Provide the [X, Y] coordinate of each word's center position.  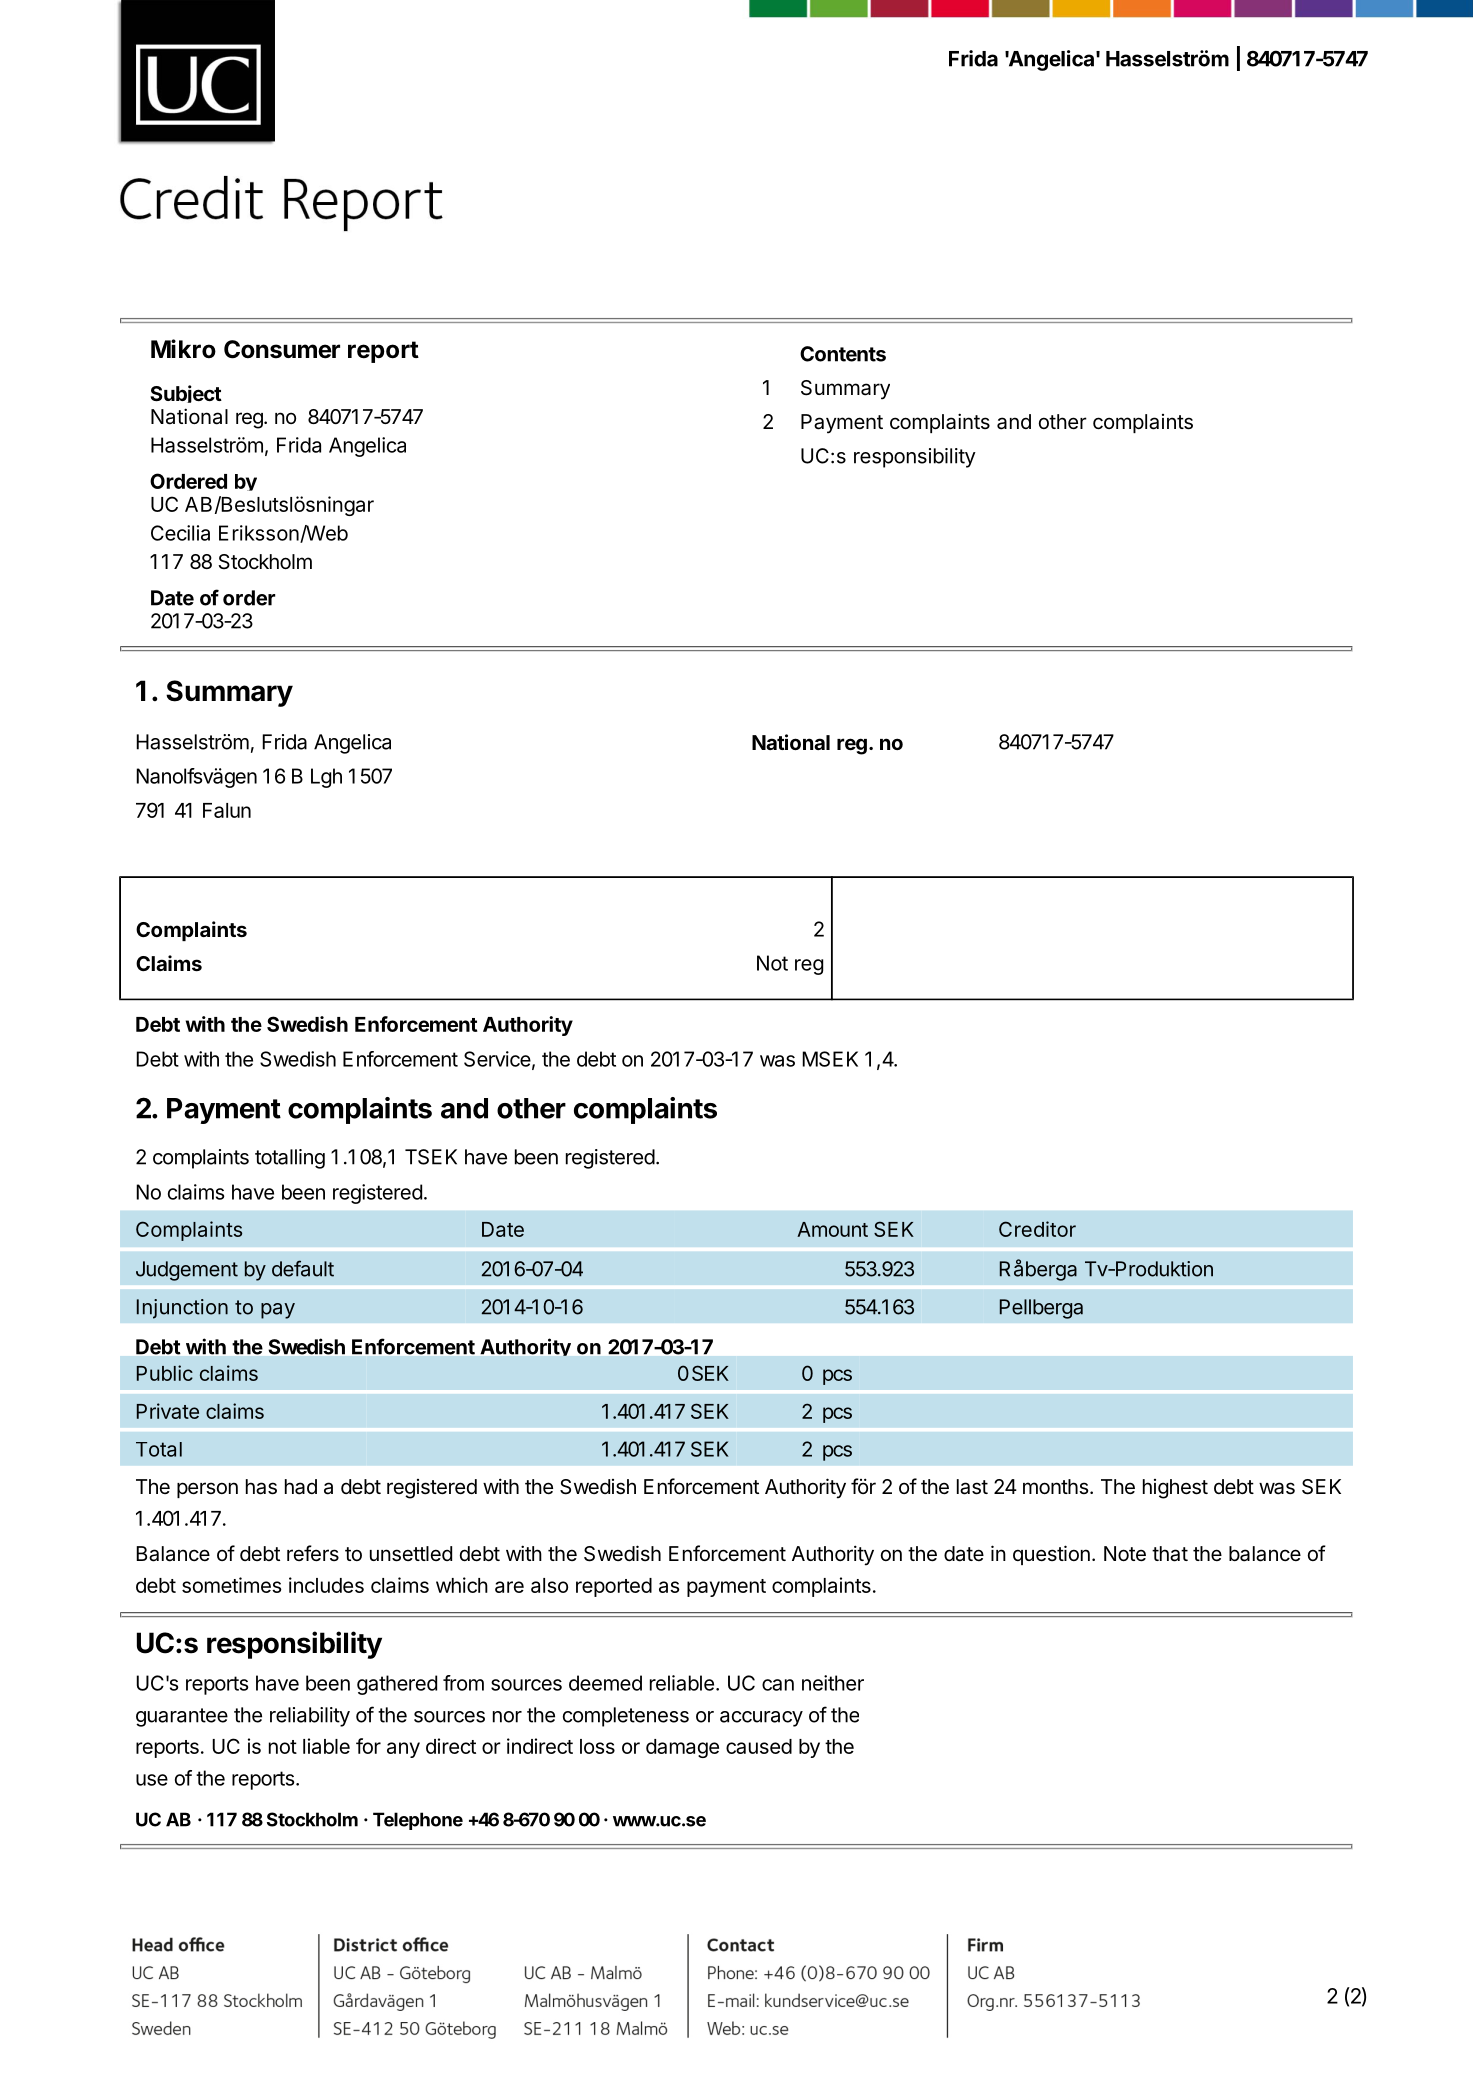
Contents [843, 354]
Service [497, 1059]
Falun [227, 810]
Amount [832, 1229]
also [549, 1585]
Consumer [282, 349]
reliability [310, 1717]
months [1055, 1486]
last [972, 1487]
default [303, 1268]
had [301, 1487]
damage [682, 1748]
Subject [186, 394]
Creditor [1037, 1229]
